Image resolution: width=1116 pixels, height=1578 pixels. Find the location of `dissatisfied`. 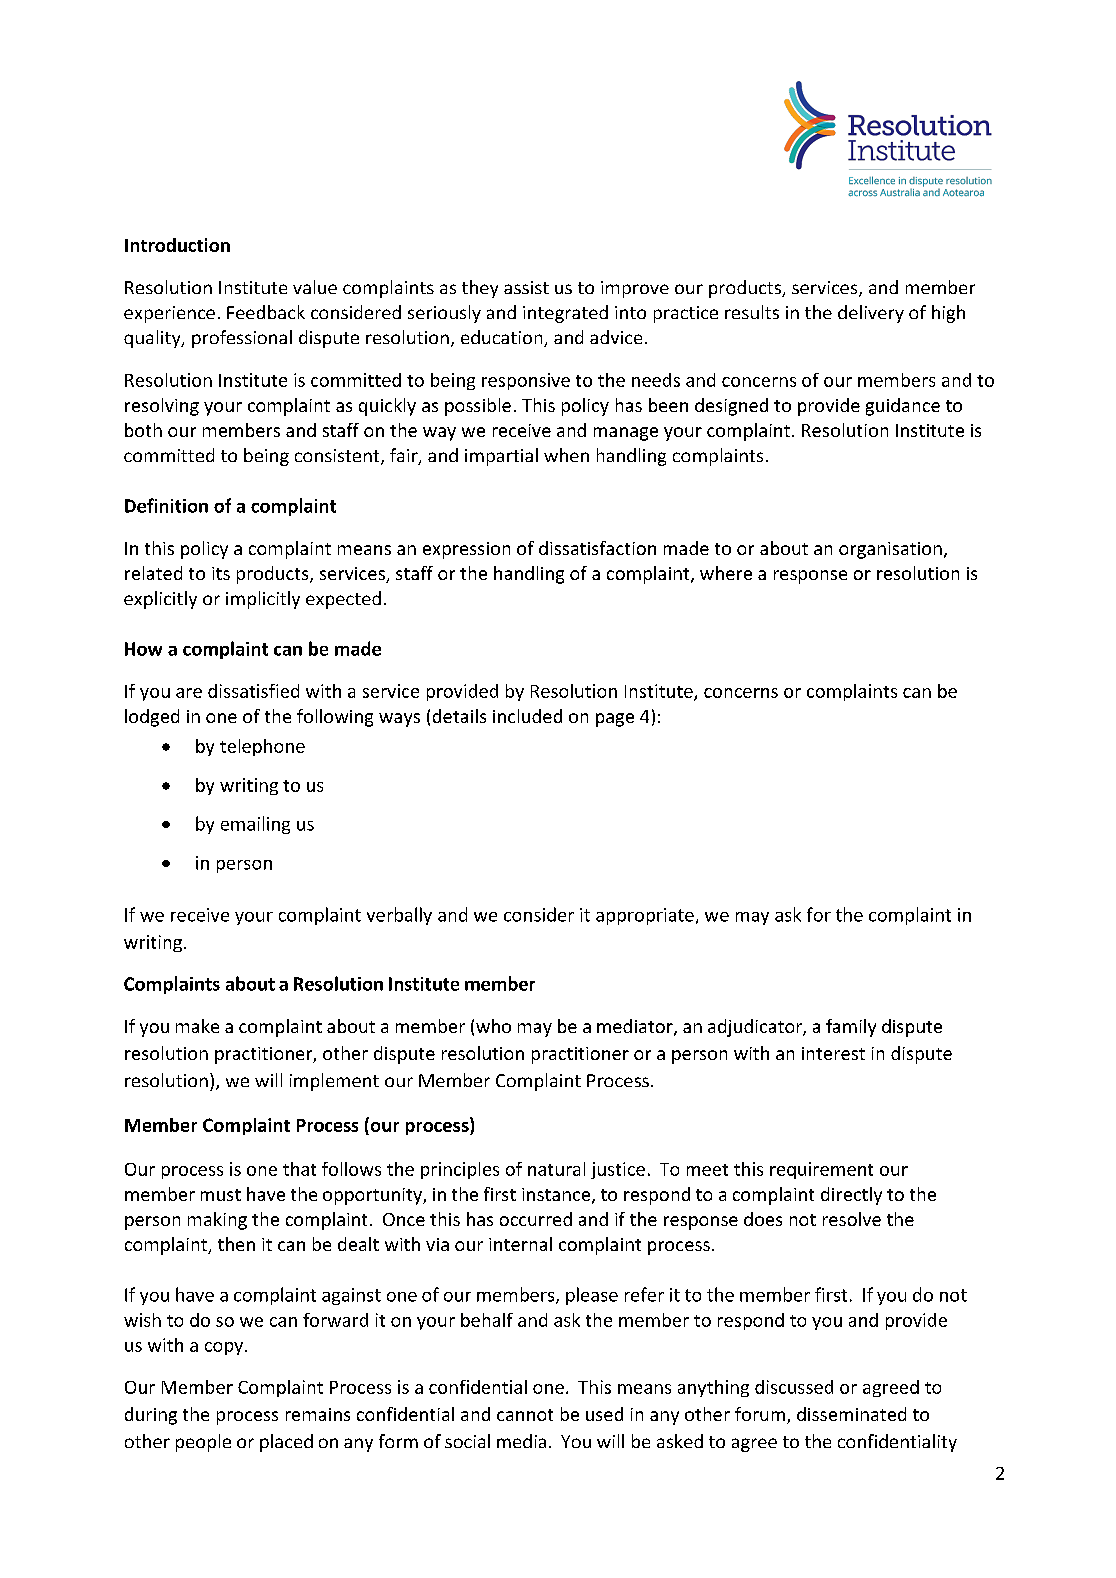

dissatisfied is located at coordinates (253, 691).
